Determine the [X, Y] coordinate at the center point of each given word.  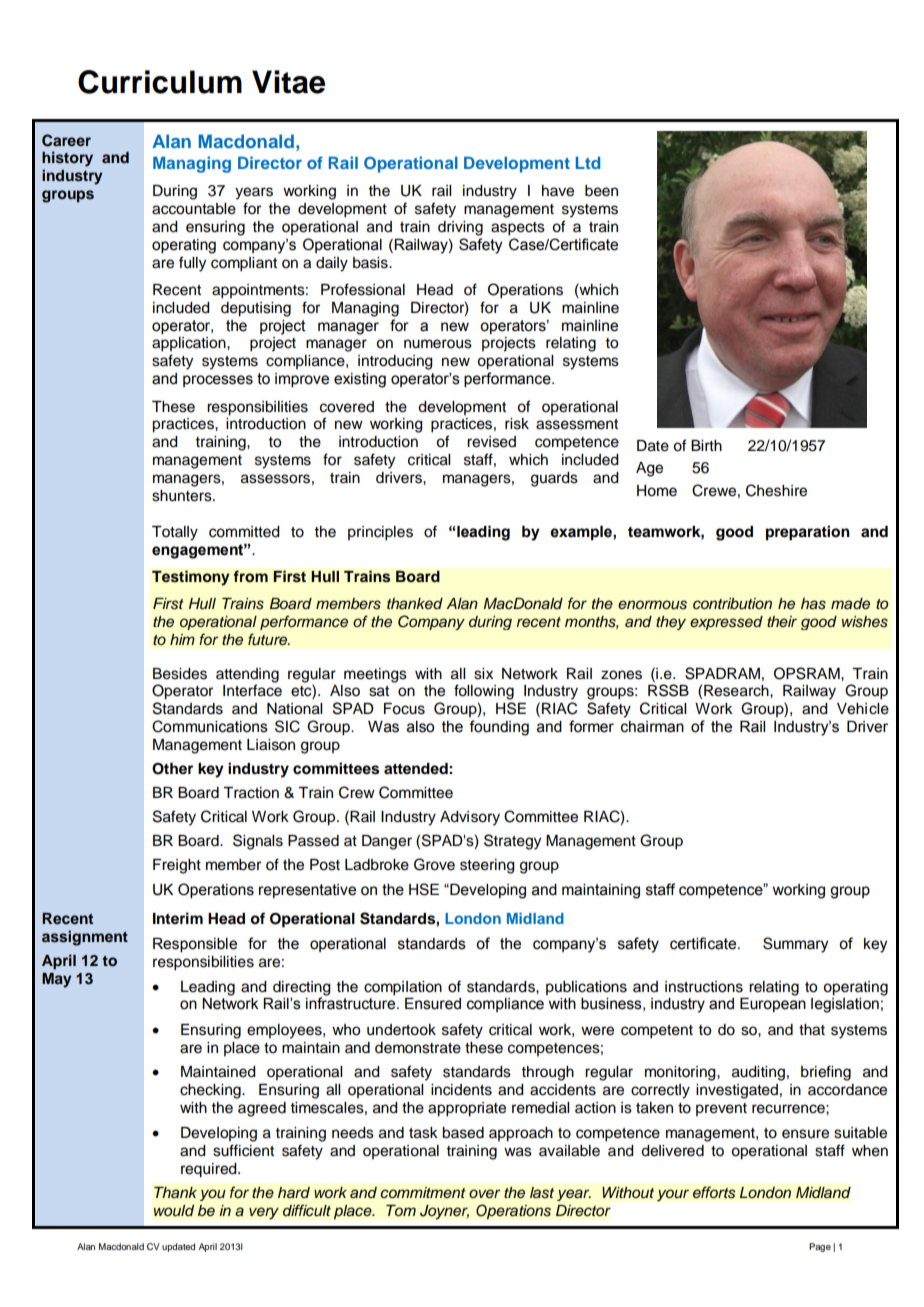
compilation [403, 988]
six [483, 674]
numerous [438, 344]
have [558, 191]
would [174, 1211]
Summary [795, 945]
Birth [706, 445]
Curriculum [160, 82]
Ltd [588, 163]
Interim [178, 918]
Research [737, 691]
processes [218, 381]
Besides [180, 674]
